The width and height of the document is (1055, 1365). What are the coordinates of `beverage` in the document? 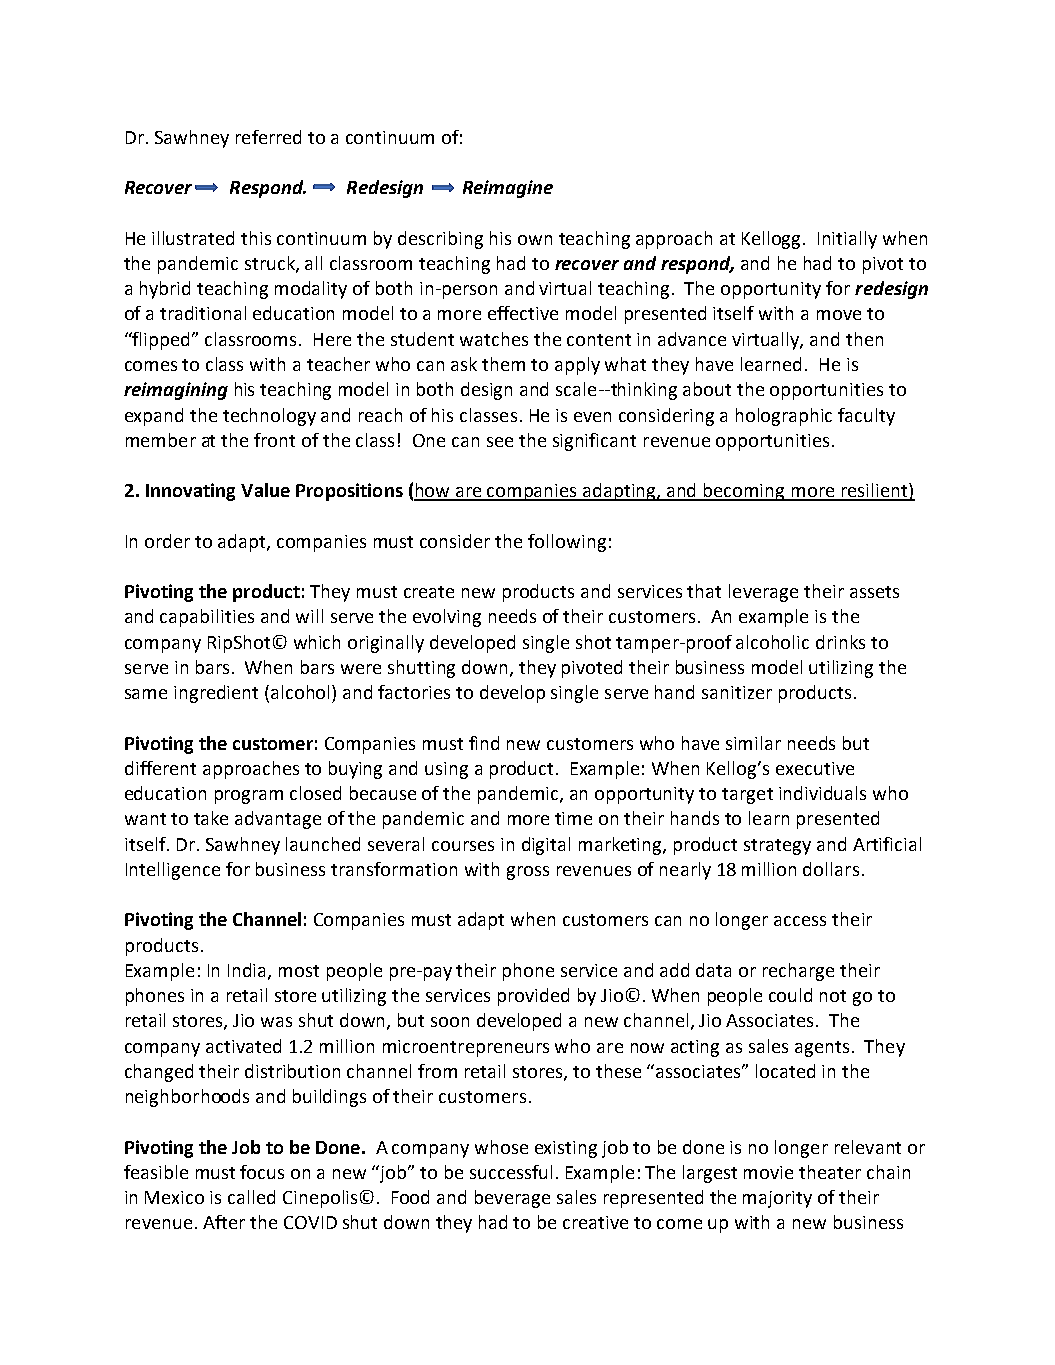 It's located at (512, 1199).
